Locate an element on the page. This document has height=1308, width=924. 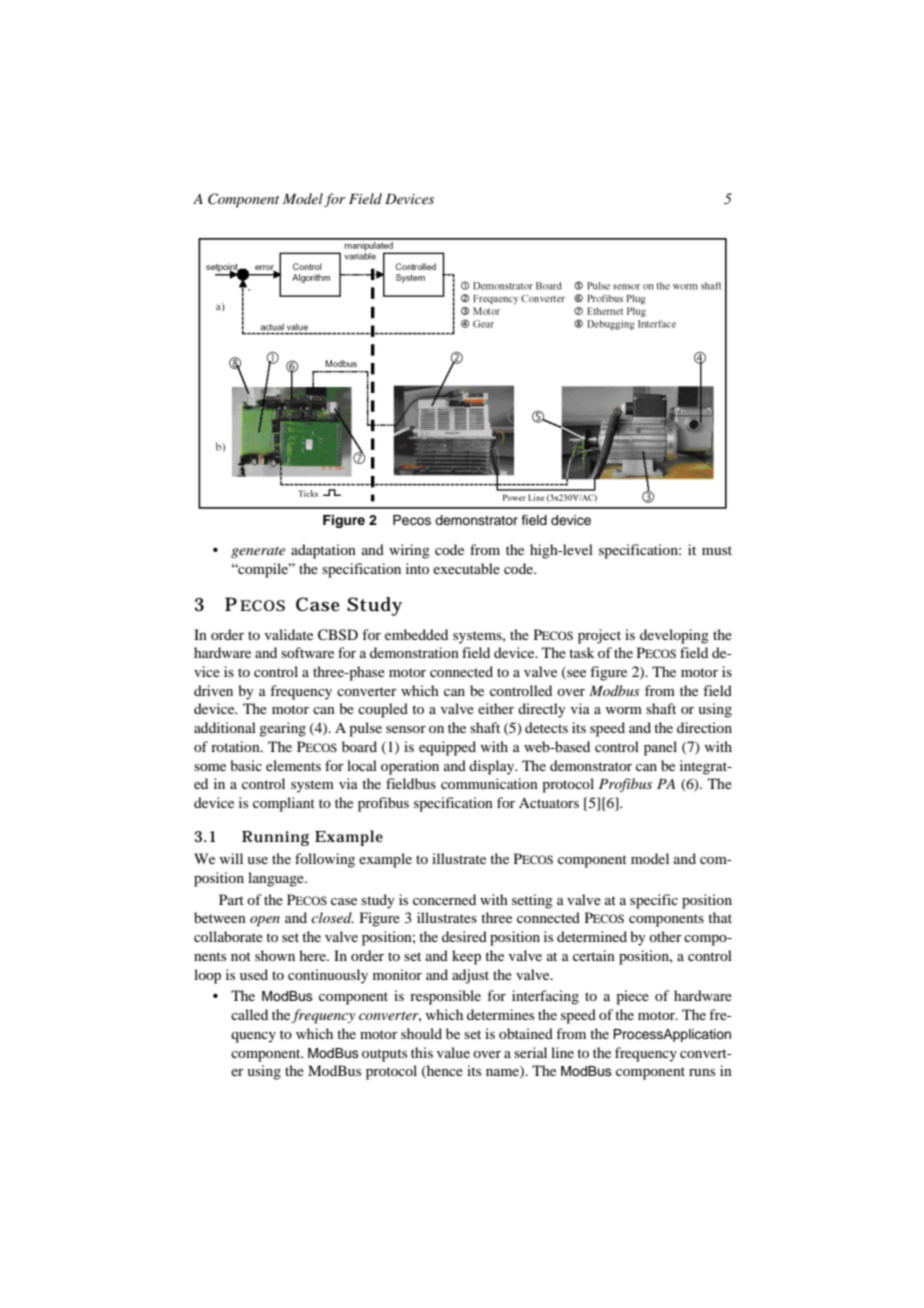
generate is located at coordinates (258, 552).
